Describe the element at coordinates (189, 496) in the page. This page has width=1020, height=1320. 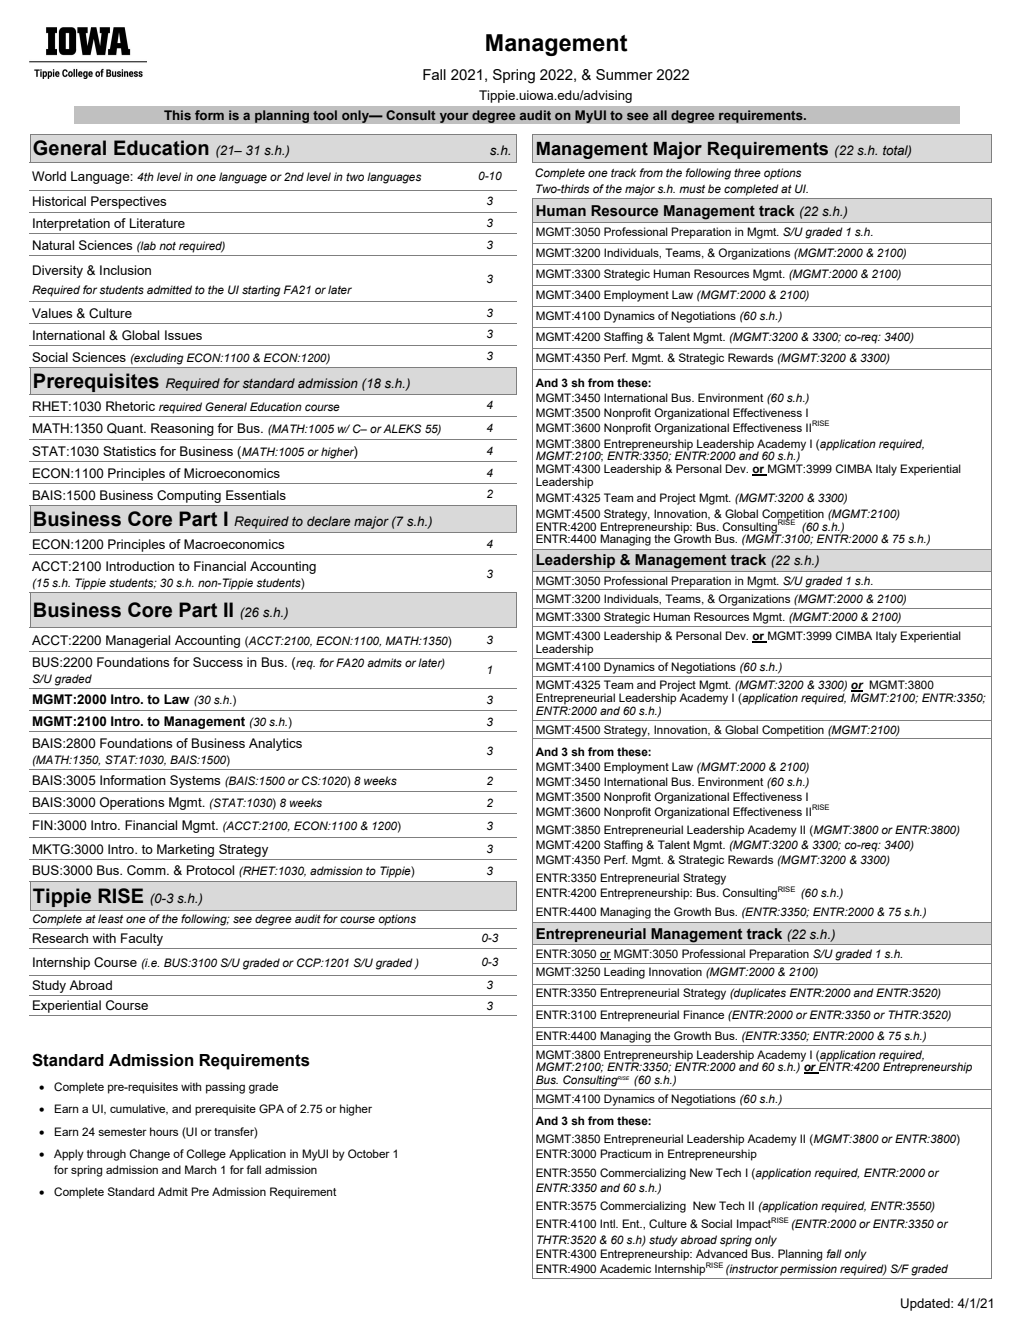
I see `Computing` at that location.
